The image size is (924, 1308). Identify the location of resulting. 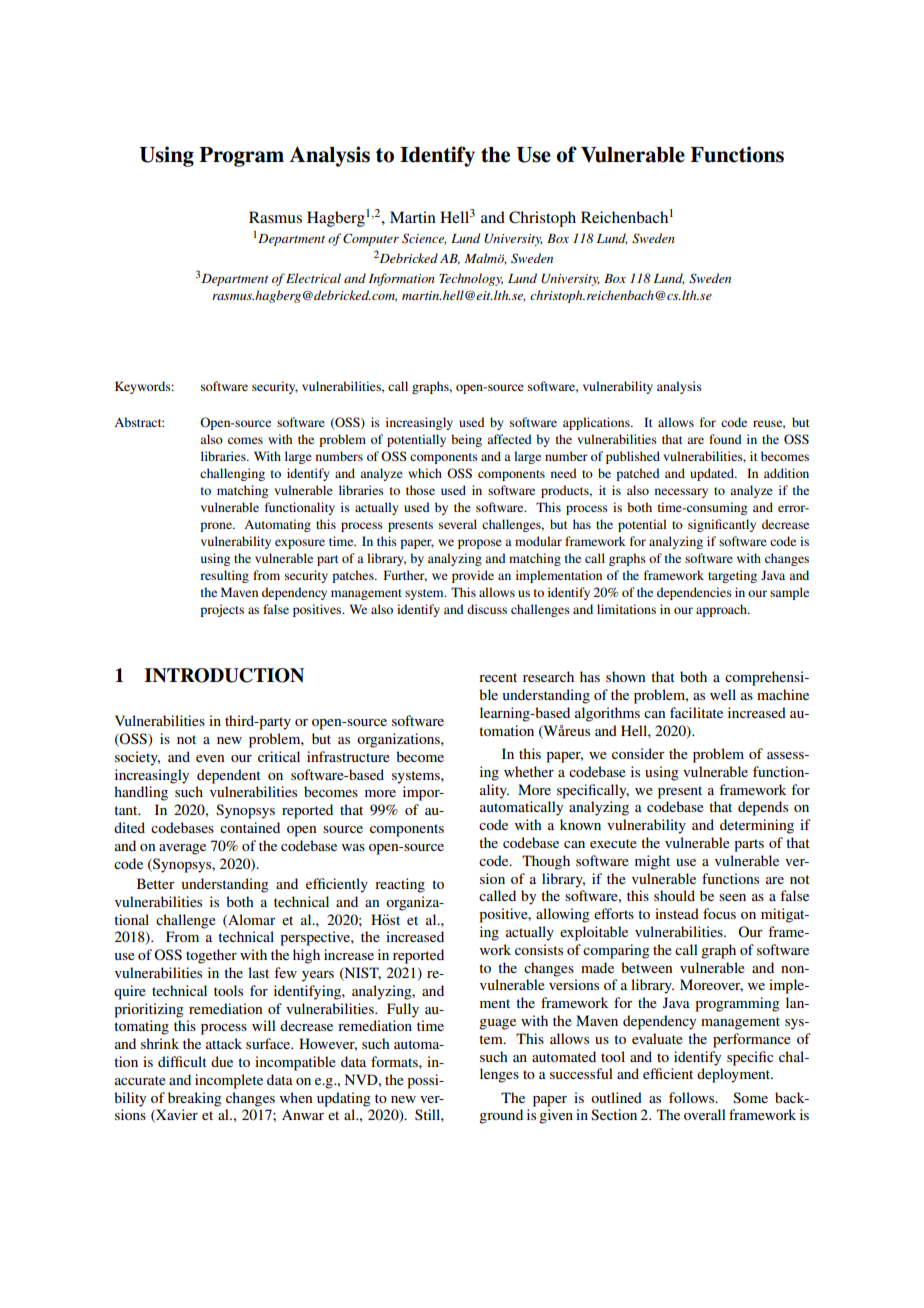
(224, 576).
